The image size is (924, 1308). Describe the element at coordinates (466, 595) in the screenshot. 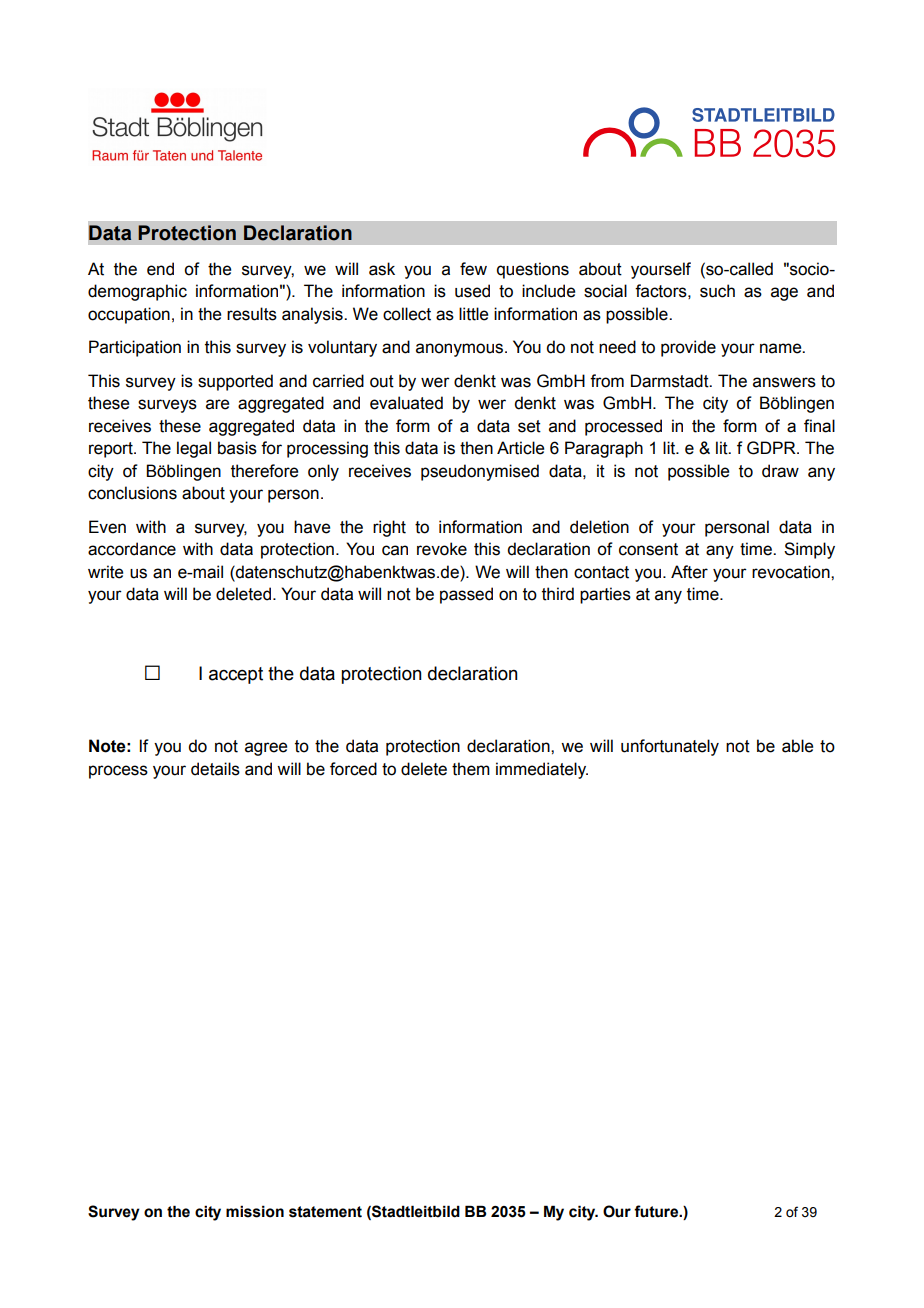

I see `passed` at that location.
